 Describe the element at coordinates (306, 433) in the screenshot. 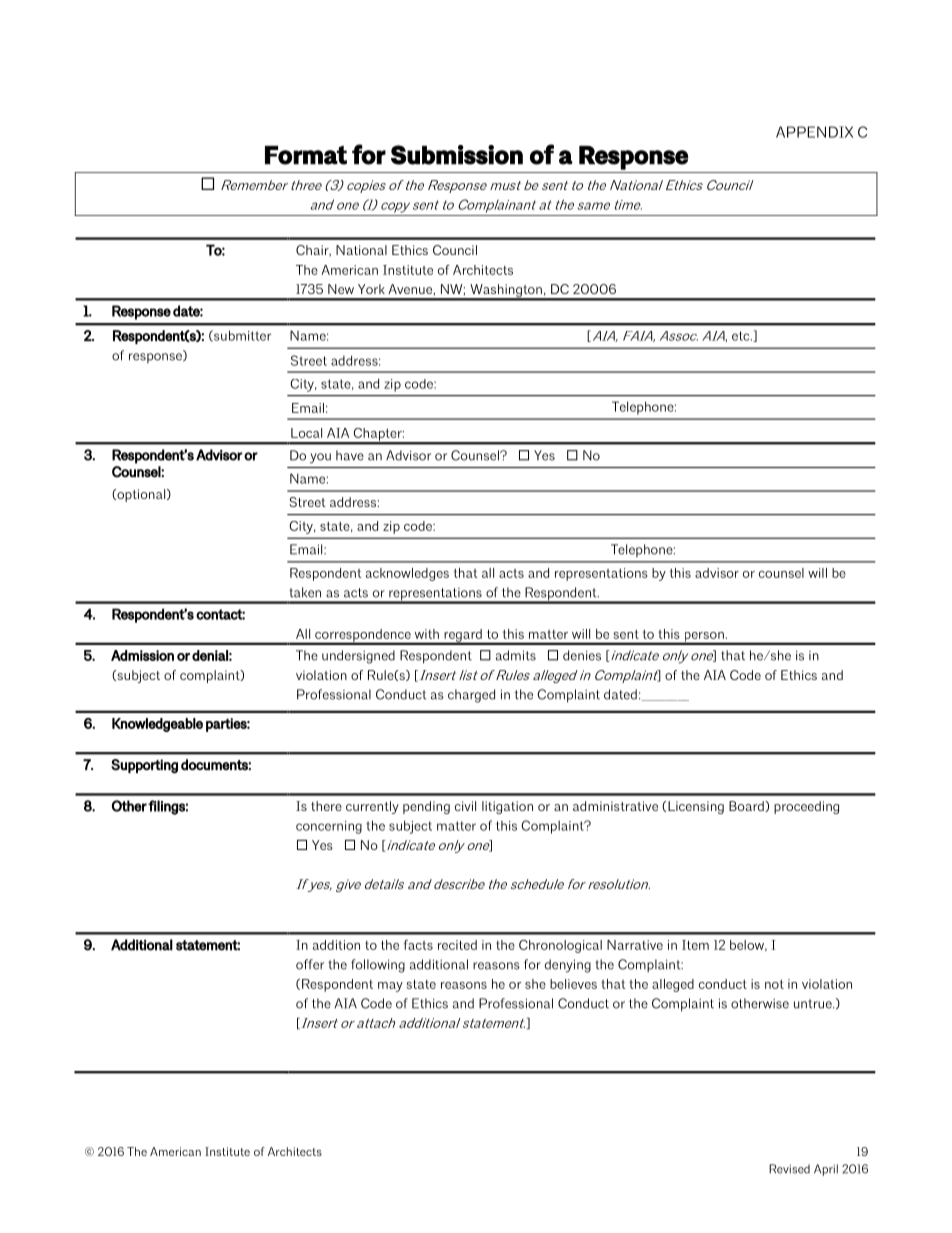

I see `Local` at that location.
